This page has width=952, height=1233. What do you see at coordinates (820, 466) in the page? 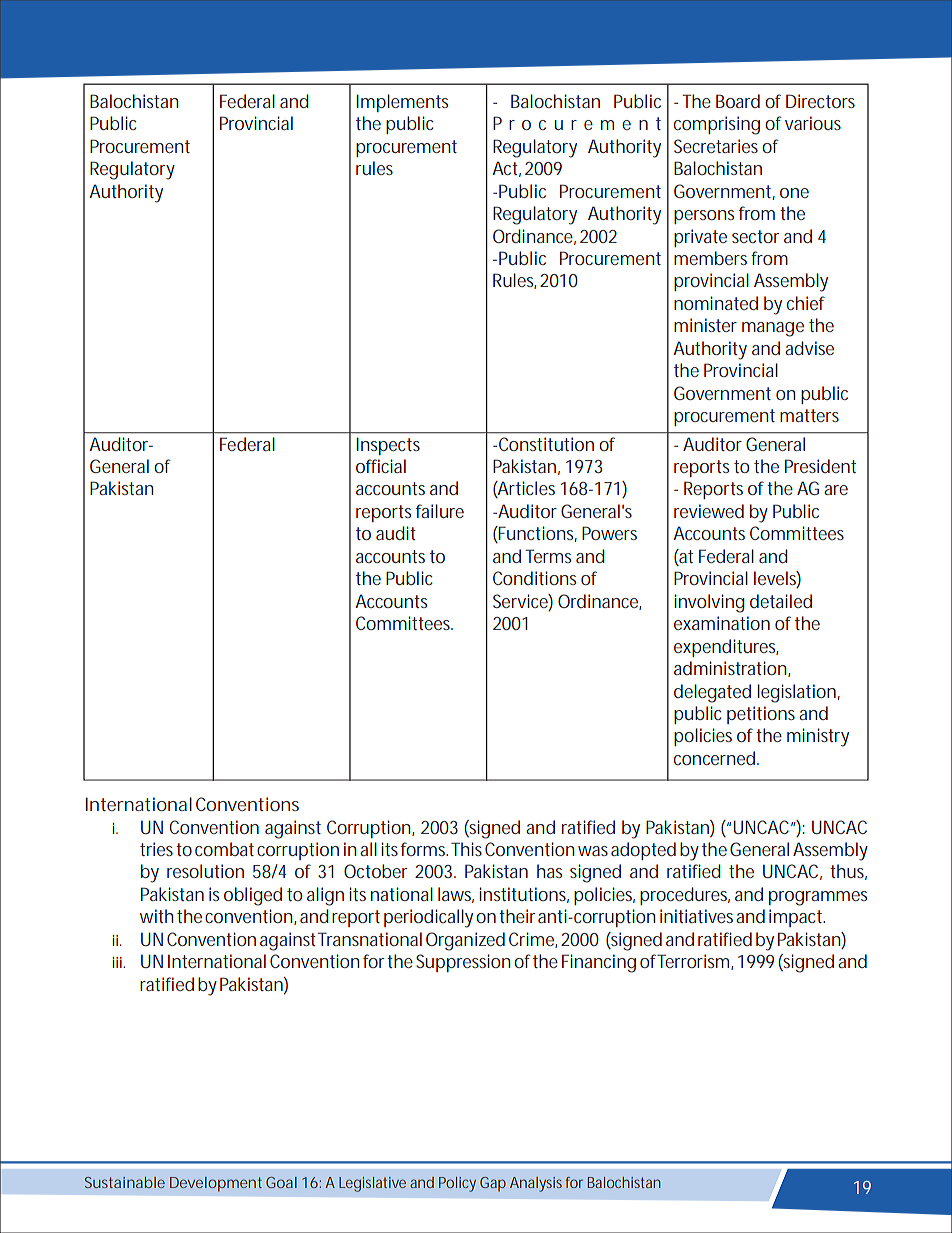
I see `President` at bounding box center [820, 466].
